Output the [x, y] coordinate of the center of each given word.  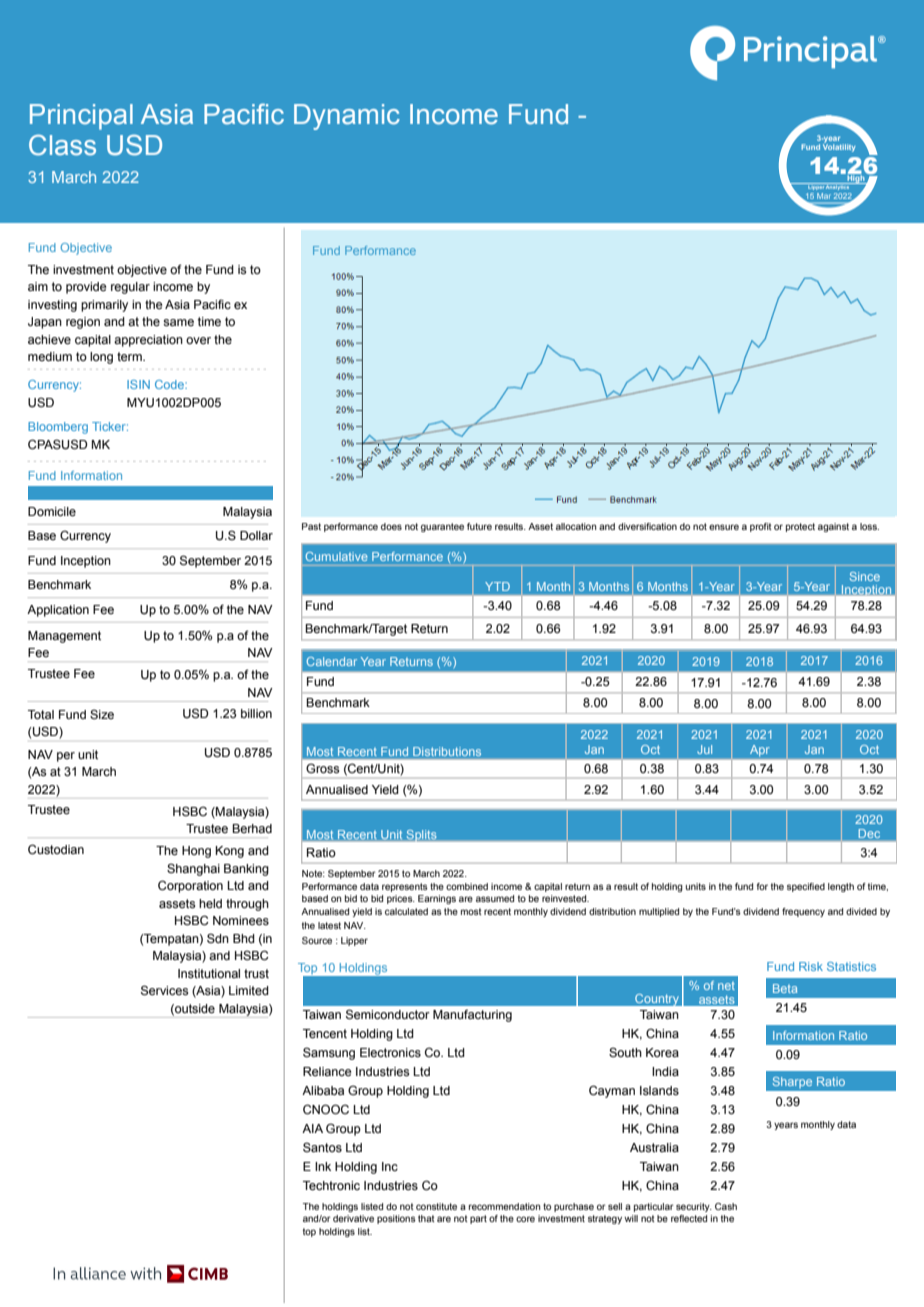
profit [761, 527]
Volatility [839, 147]
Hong [196, 852]
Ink [323, 1166]
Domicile [52, 512]
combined [467, 886]
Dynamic [347, 117]
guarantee [442, 527]
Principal [81, 117]
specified [806, 887]
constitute [436, 1206]
